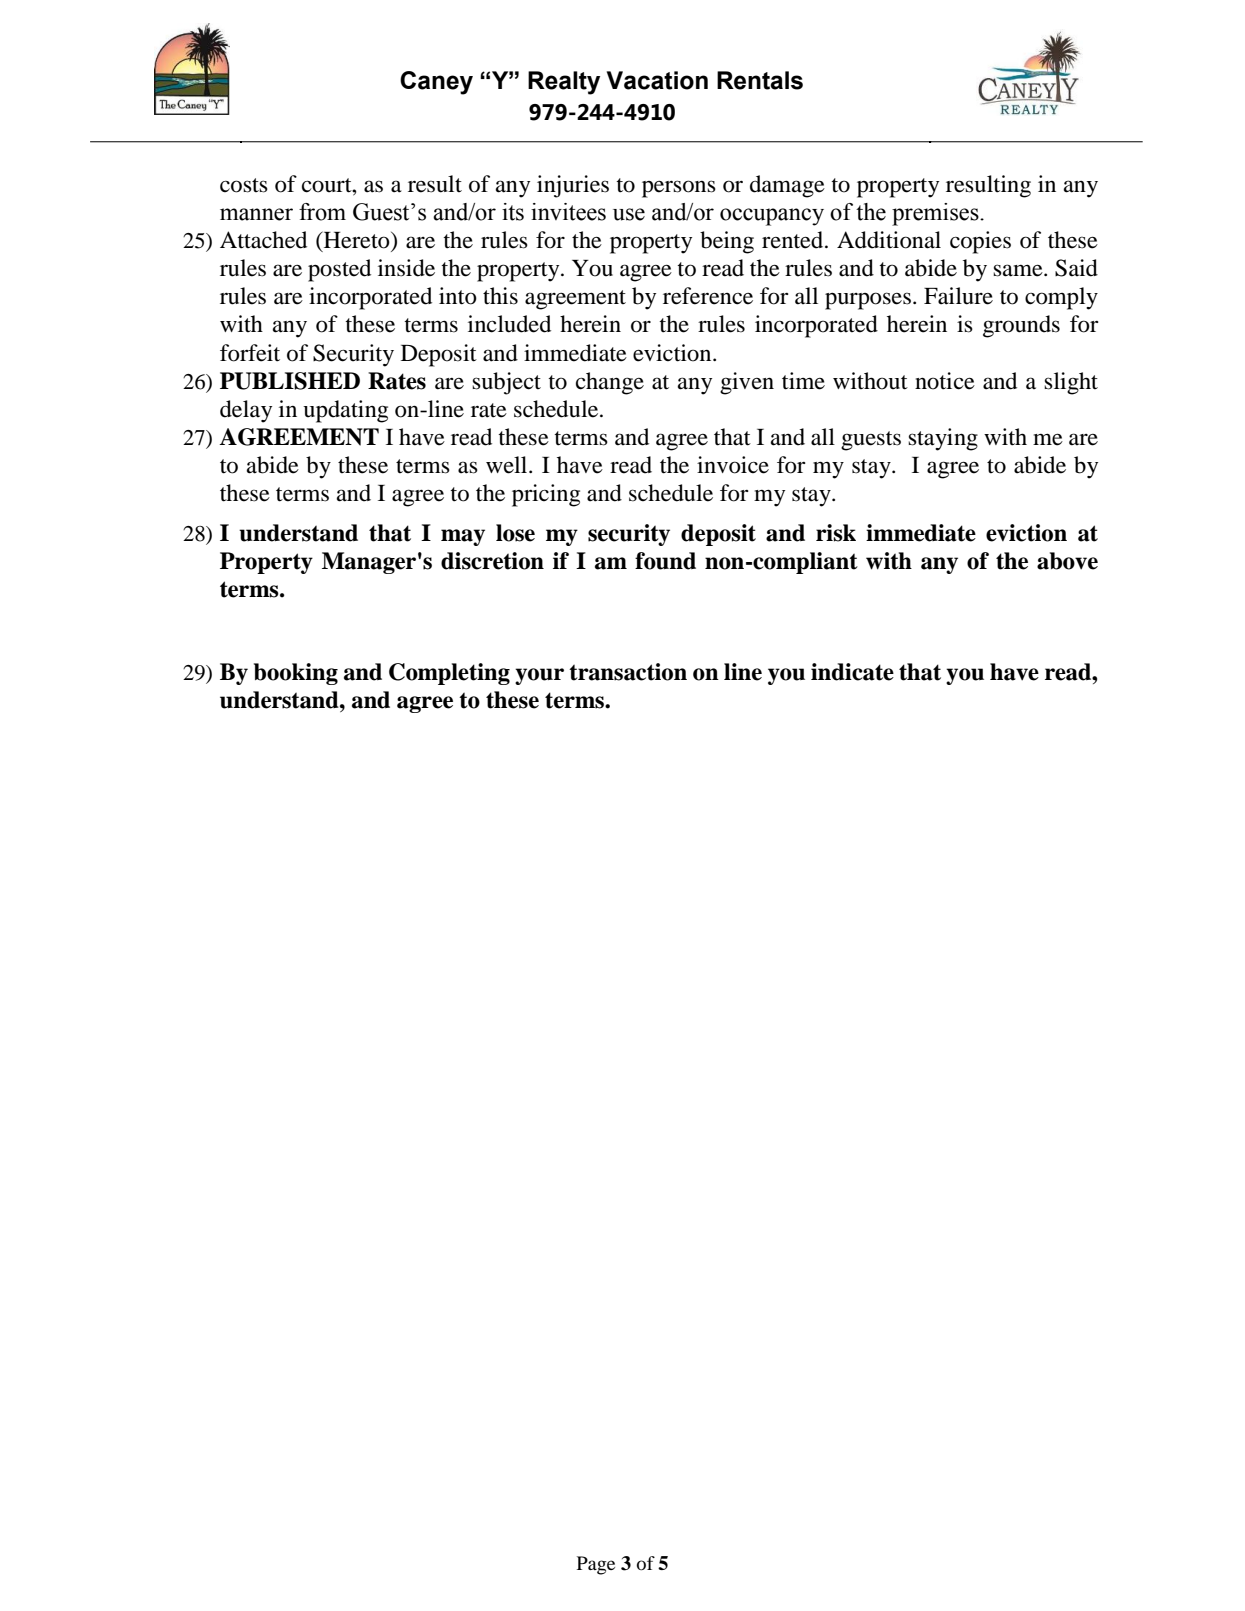 Image resolution: width=1245 pixels, height=1611 pixels. I want to click on from, so click(322, 212).
